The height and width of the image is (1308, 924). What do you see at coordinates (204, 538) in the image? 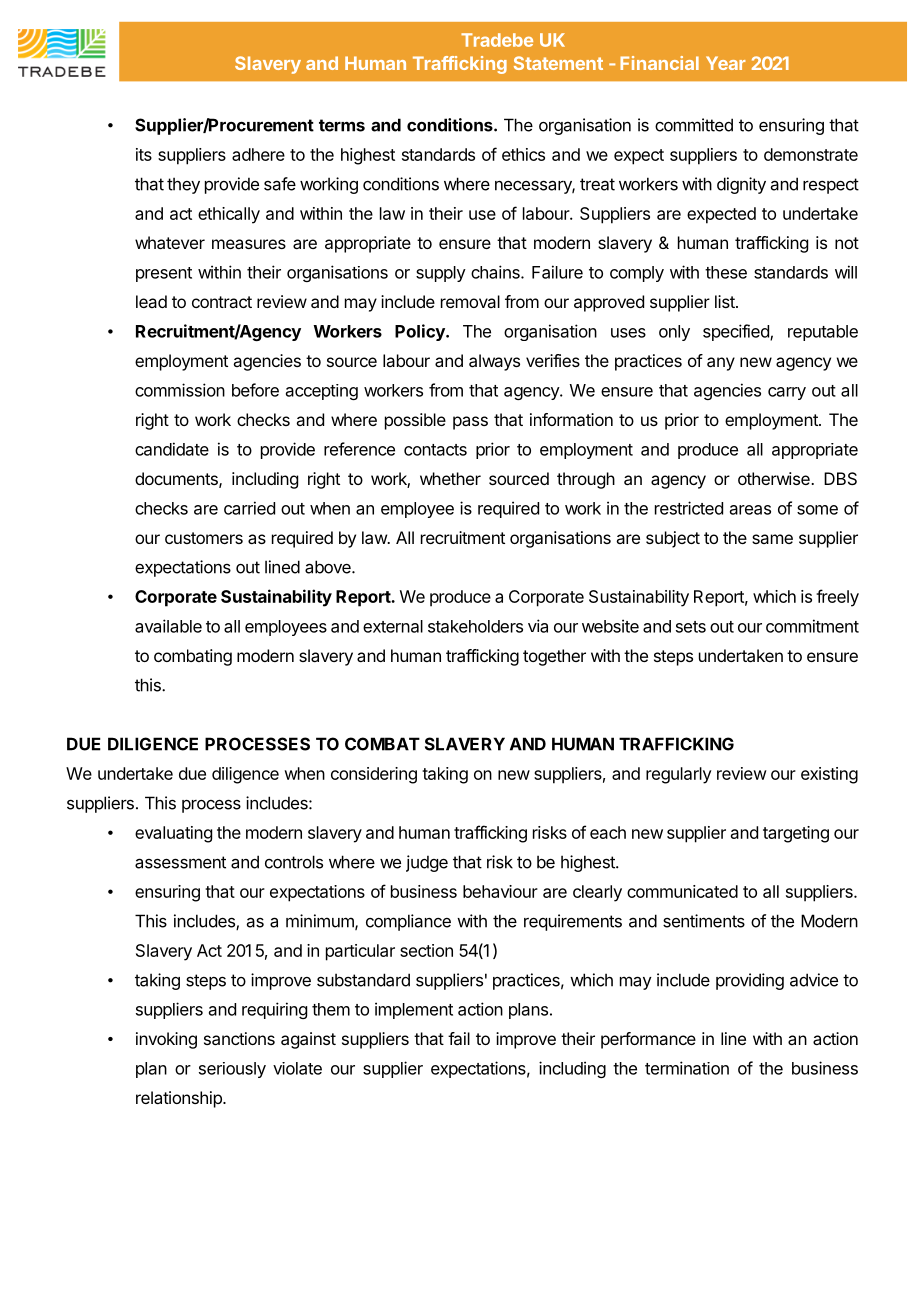
I see `customers` at bounding box center [204, 538].
